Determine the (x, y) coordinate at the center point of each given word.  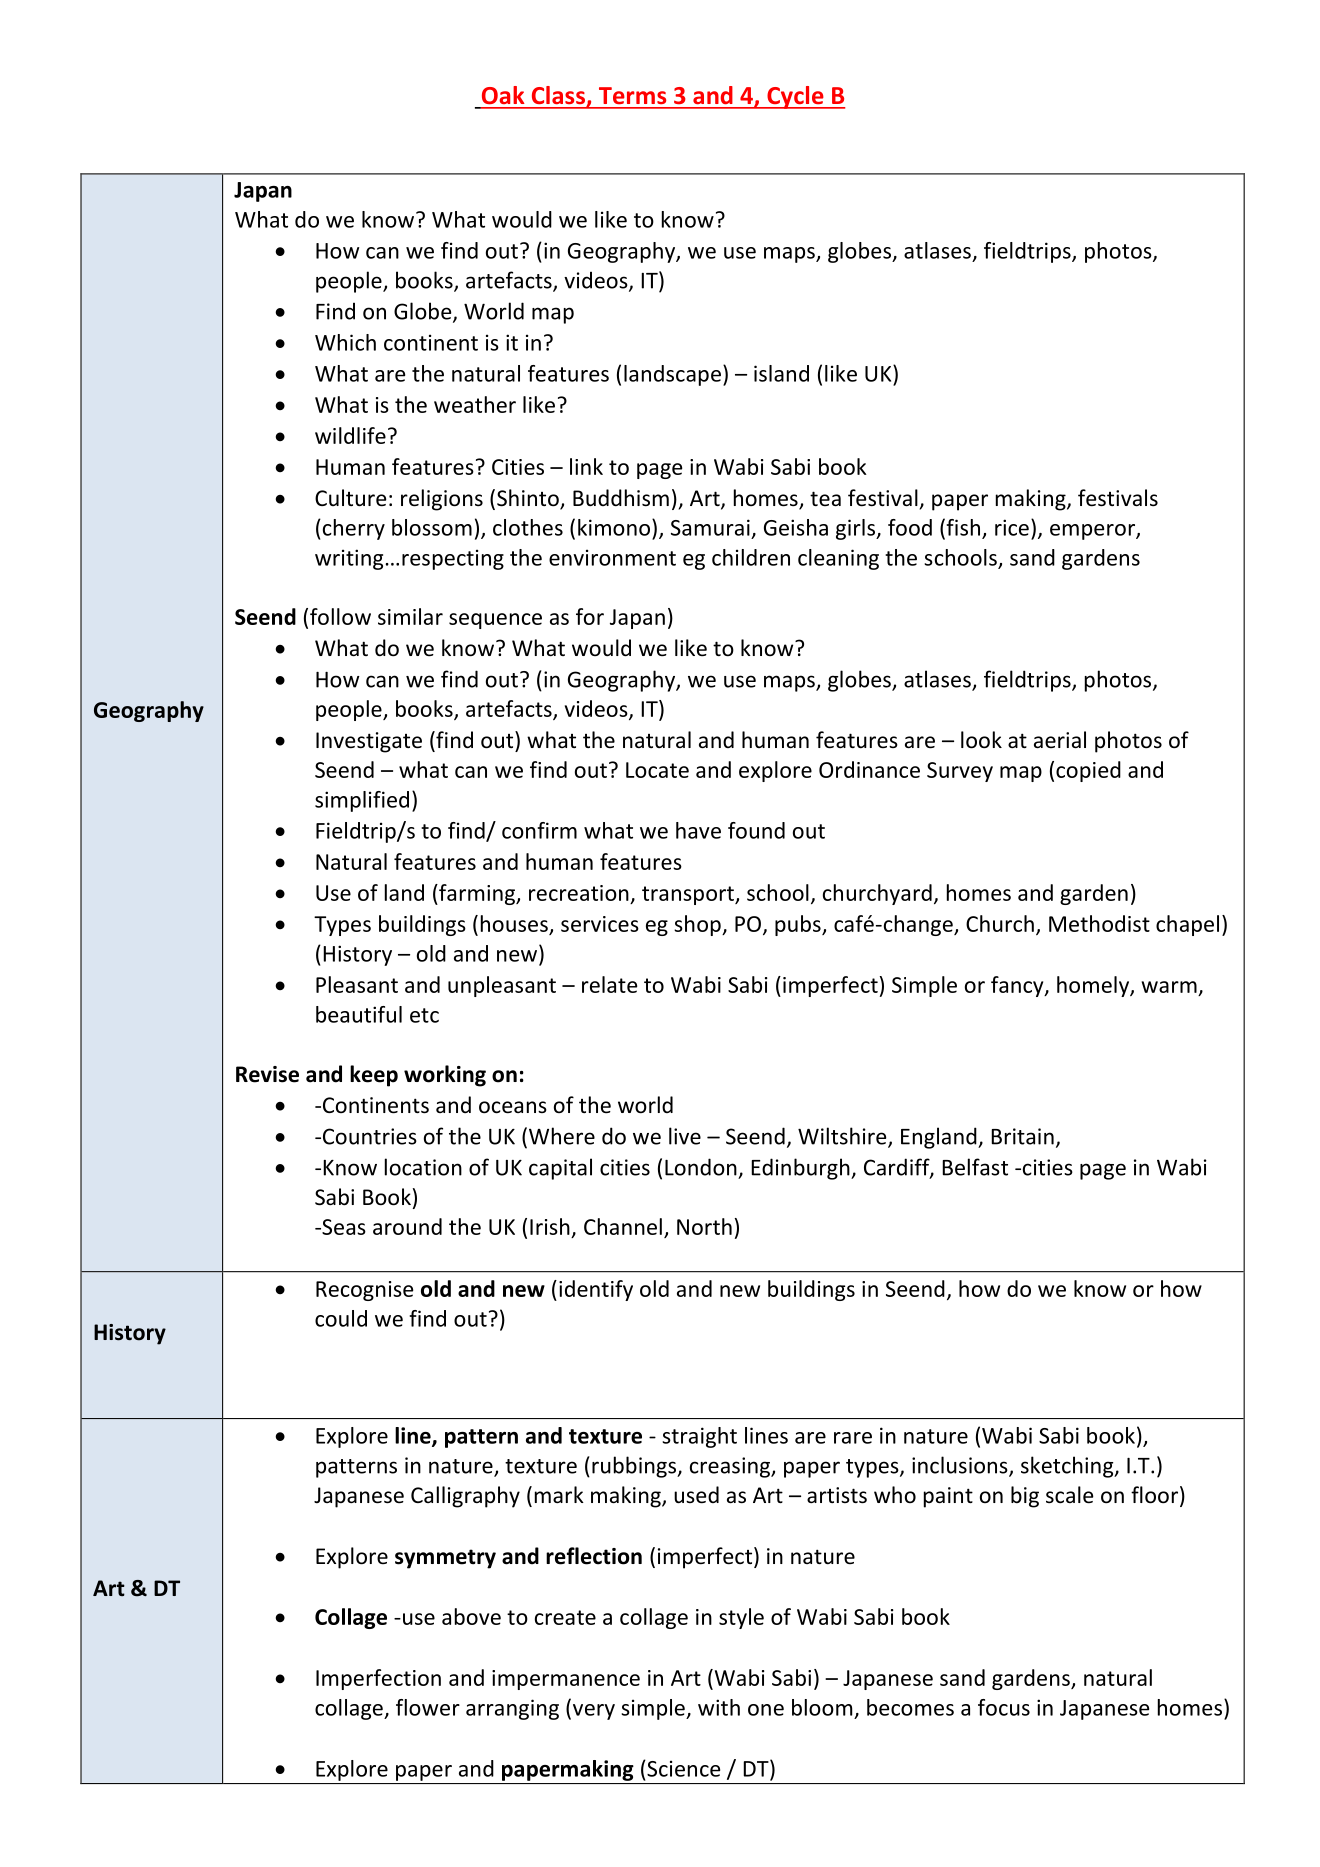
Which (345, 342)
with (719, 1707)
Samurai (710, 527)
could (341, 1318)
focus (1004, 1707)
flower (428, 1707)
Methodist (1099, 923)
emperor (1093, 532)
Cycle (795, 97)
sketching (1068, 1467)
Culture (351, 498)
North (704, 1226)
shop (698, 925)
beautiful (359, 1014)
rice (1012, 527)
